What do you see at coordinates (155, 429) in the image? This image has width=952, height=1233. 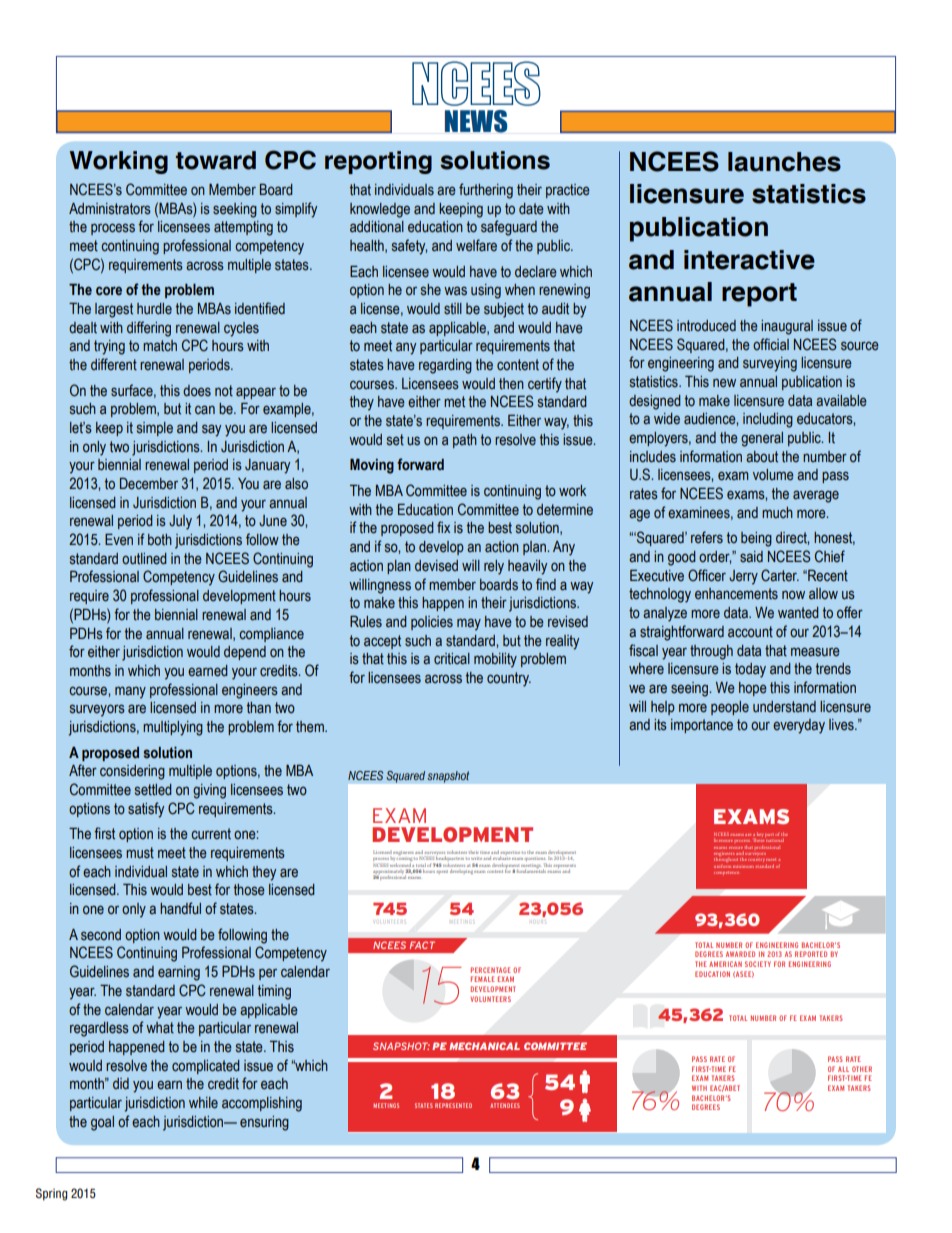 I see `simple` at bounding box center [155, 429].
